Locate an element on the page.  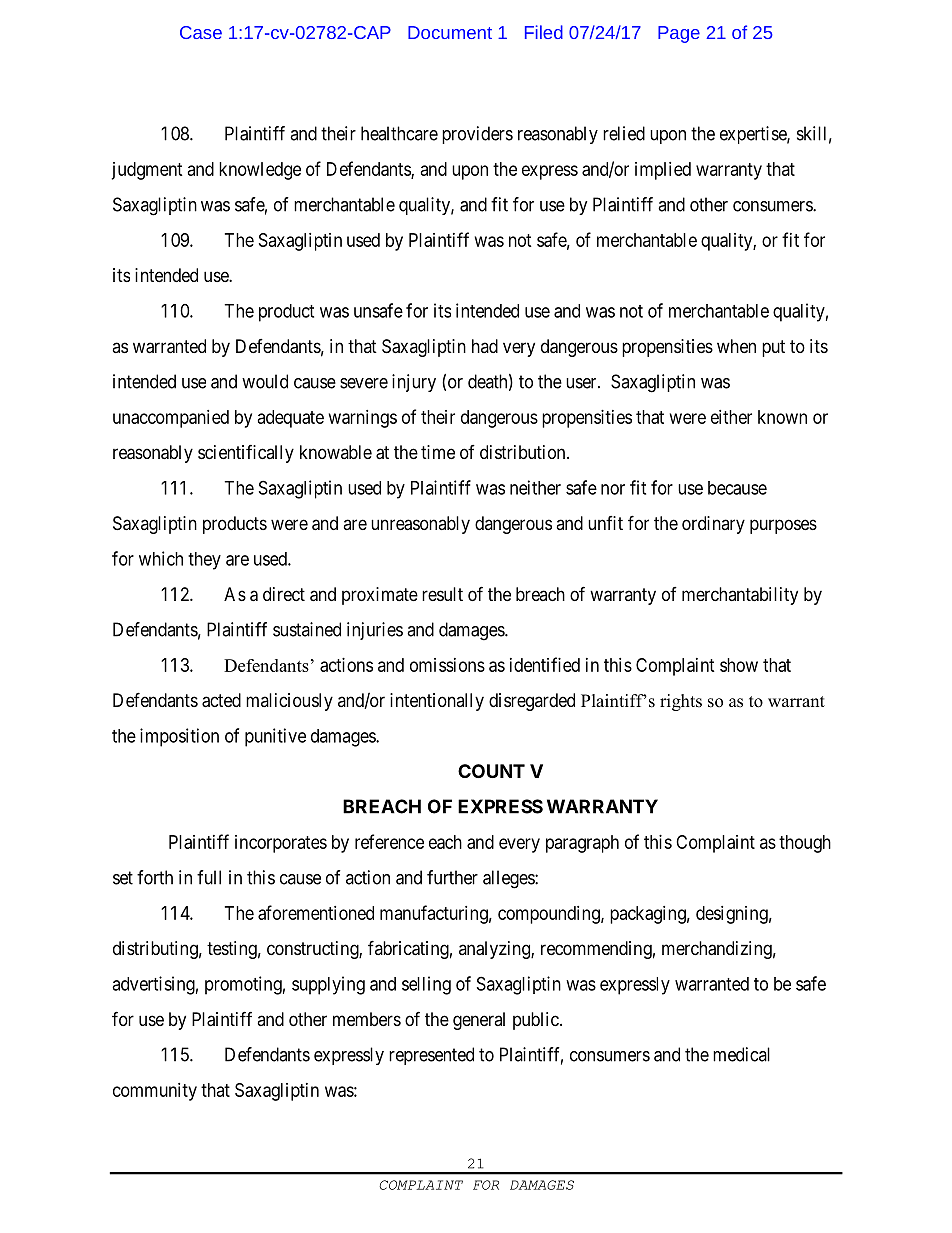
Document is located at coordinates (450, 32).
